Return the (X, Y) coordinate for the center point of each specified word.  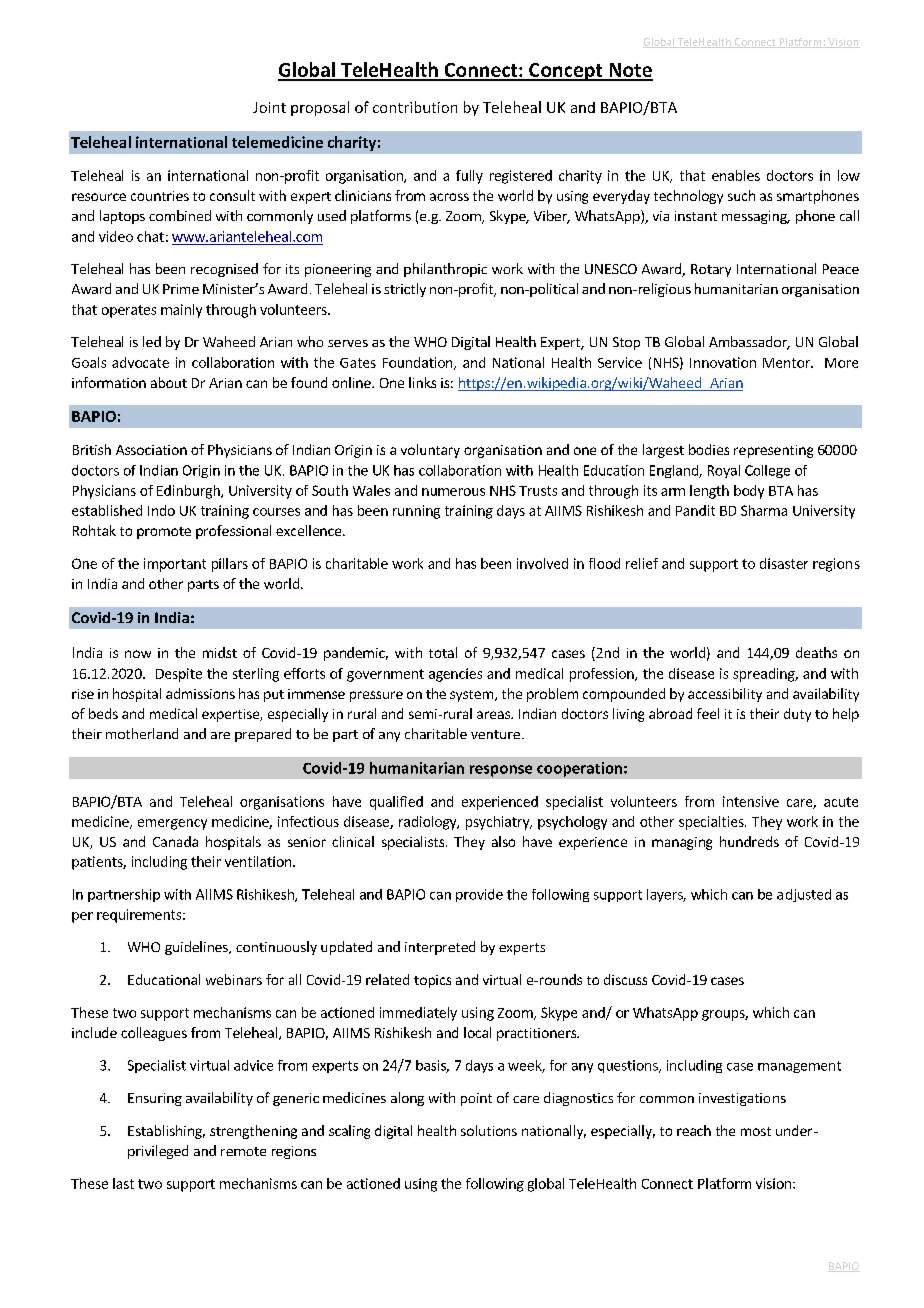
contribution (415, 107)
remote (243, 1151)
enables (736, 175)
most (756, 1131)
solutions (489, 1130)
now (138, 654)
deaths (816, 652)
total (443, 652)
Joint (269, 107)
